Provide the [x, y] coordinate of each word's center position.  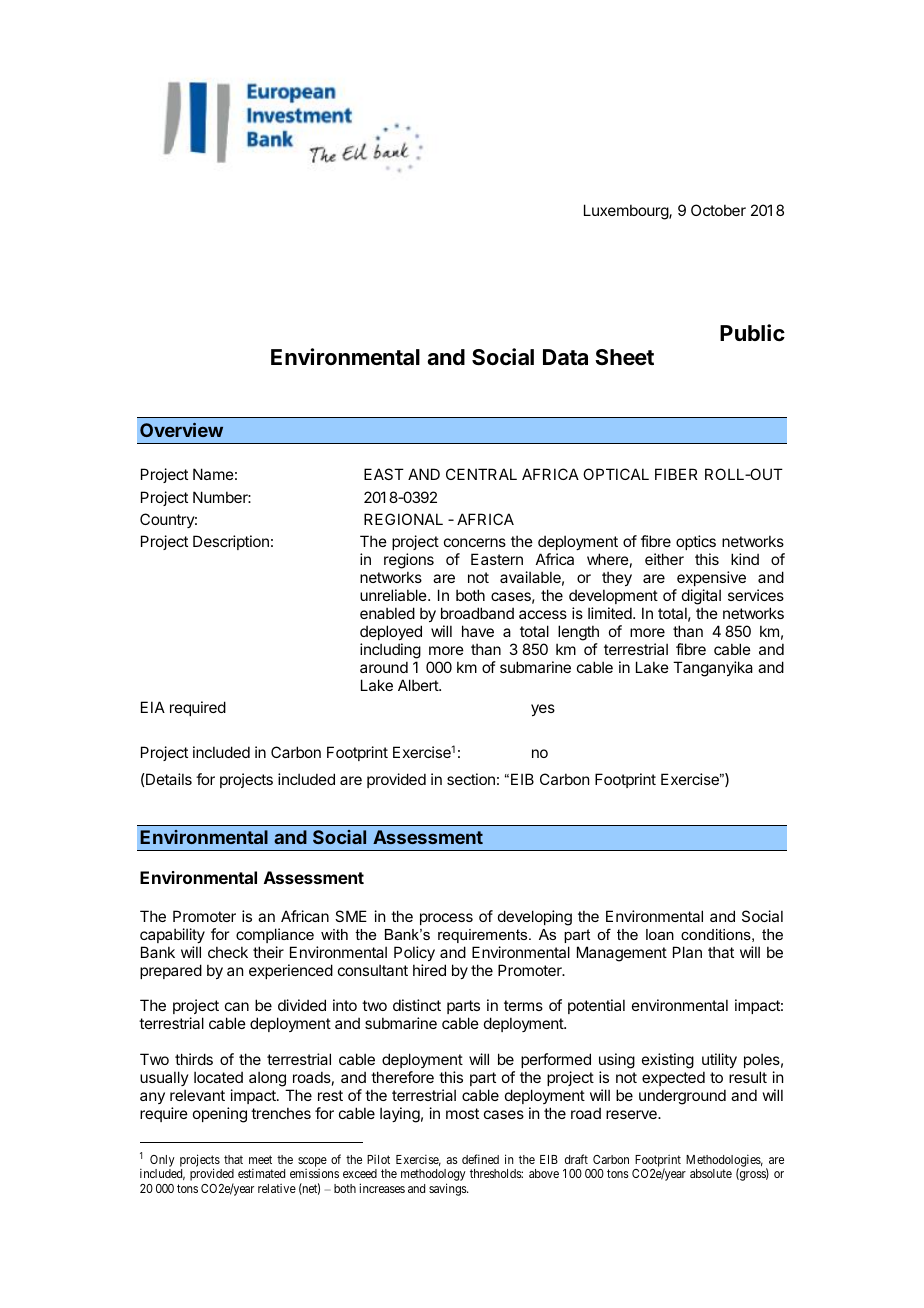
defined [480, 1159]
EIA [153, 707]
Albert [419, 685]
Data [565, 357]
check [228, 952]
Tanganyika [713, 669]
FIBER [676, 474]
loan [660, 934]
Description [231, 542]
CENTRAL [481, 474]
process [446, 919]
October [718, 210]
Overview [181, 430]
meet [260, 1159]
